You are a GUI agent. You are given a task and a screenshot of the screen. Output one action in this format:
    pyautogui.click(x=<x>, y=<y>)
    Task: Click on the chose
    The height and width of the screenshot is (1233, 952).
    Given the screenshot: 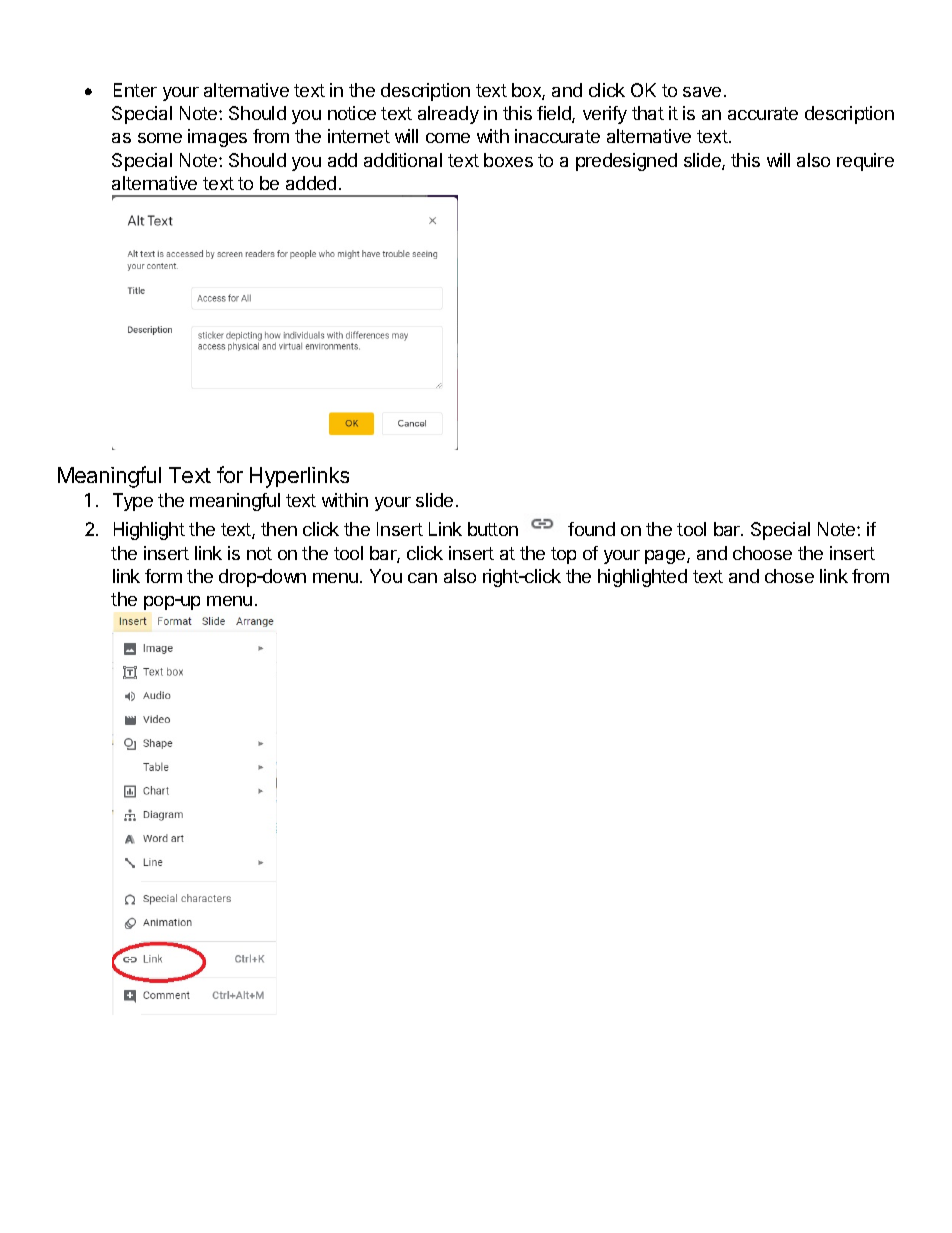 What is the action you would take?
    pyautogui.click(x=789, y=576)
